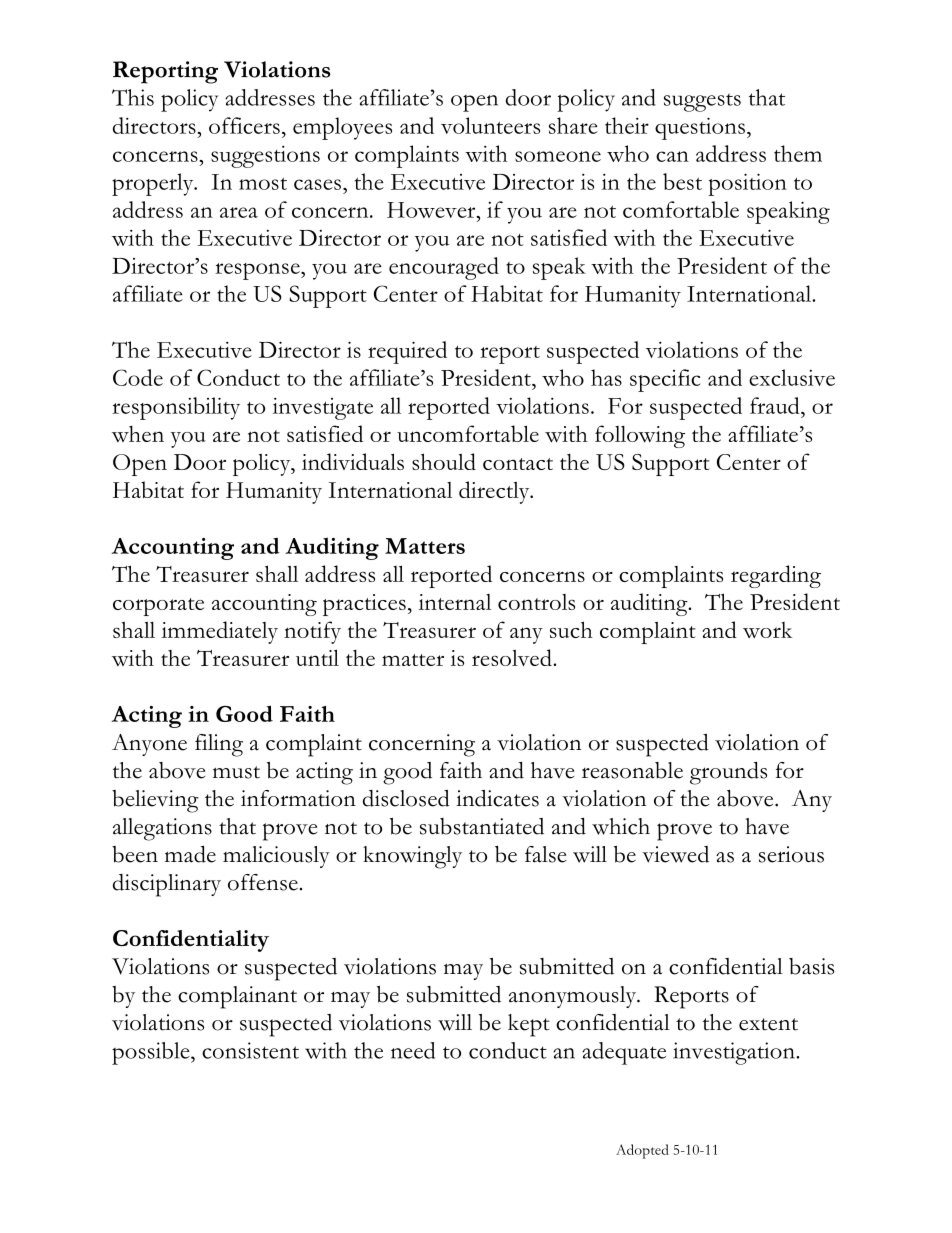  Describe the element at coordinates (776, 576) in the document. I see `regarding` at that location.
